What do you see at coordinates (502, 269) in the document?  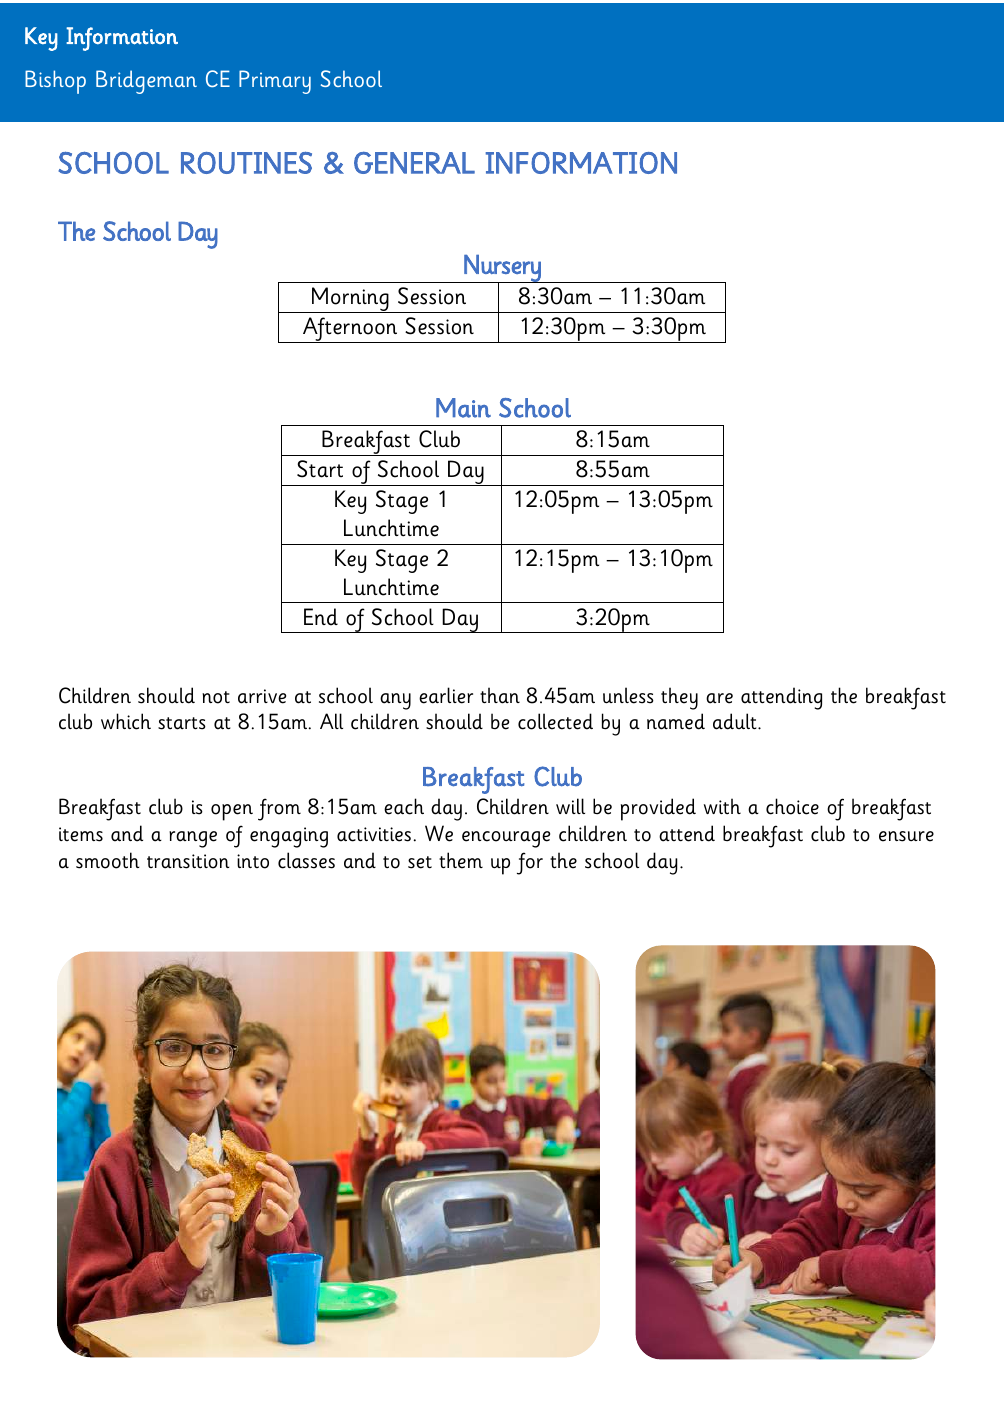 I see `Nursery` at bounding box center [502, 269].
